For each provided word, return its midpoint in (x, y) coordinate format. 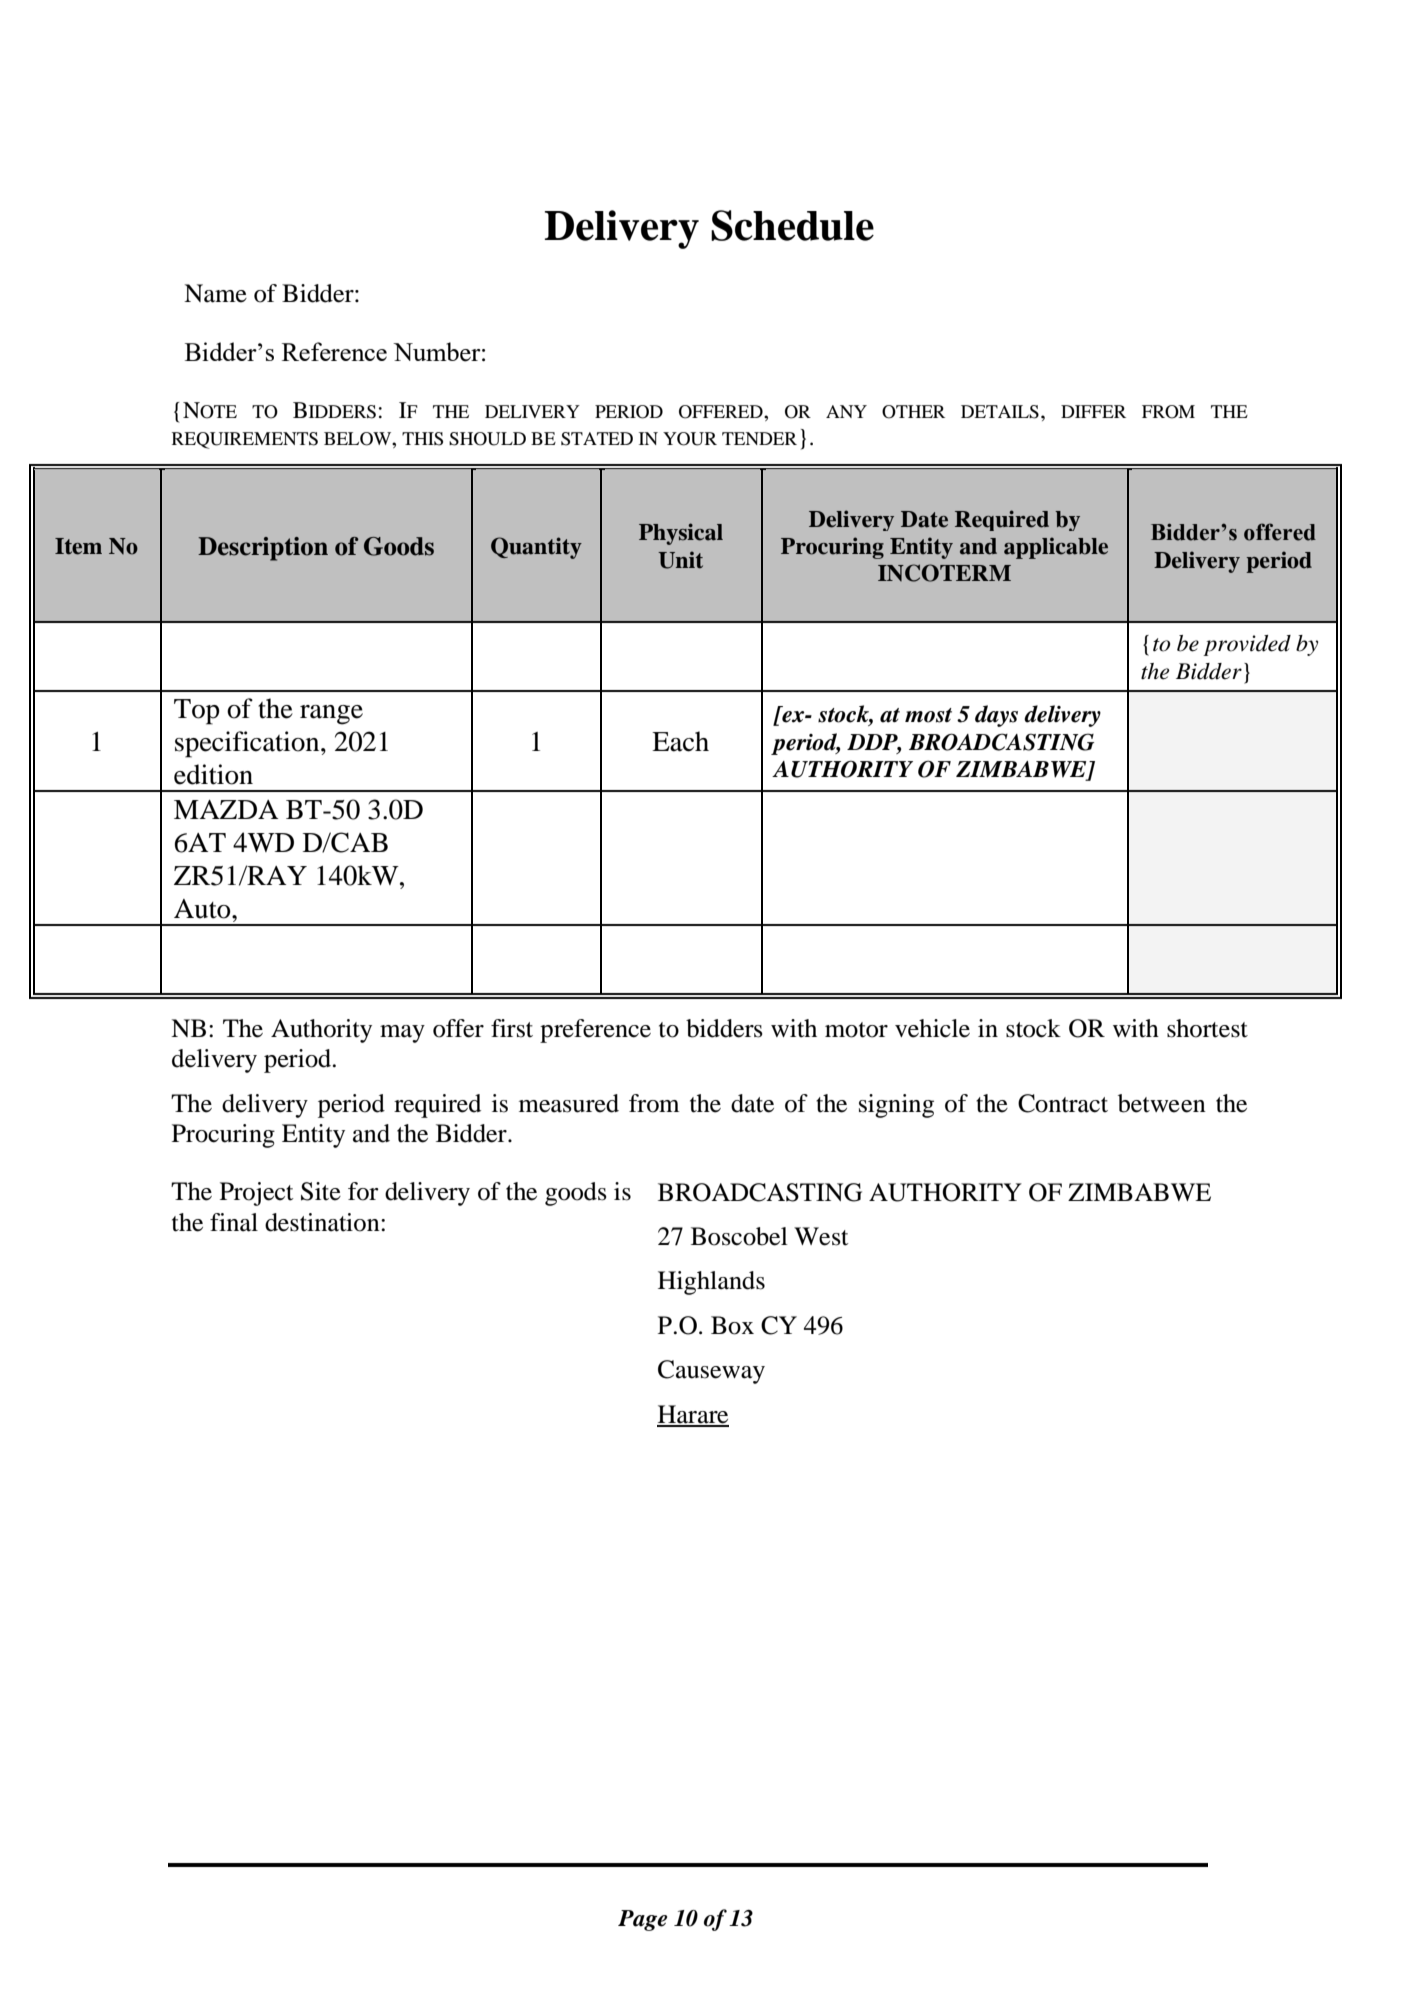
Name (215, 293)
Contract (1063, 1103)
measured (569, 1103)
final (234, 1222)
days (996, 716)
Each (680, 741)
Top (196, 712)
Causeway (711, 1372)
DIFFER (1093, 411)
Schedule (792, 225)
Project (257, 1194)
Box (732, 1325)
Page (642, 1920)
